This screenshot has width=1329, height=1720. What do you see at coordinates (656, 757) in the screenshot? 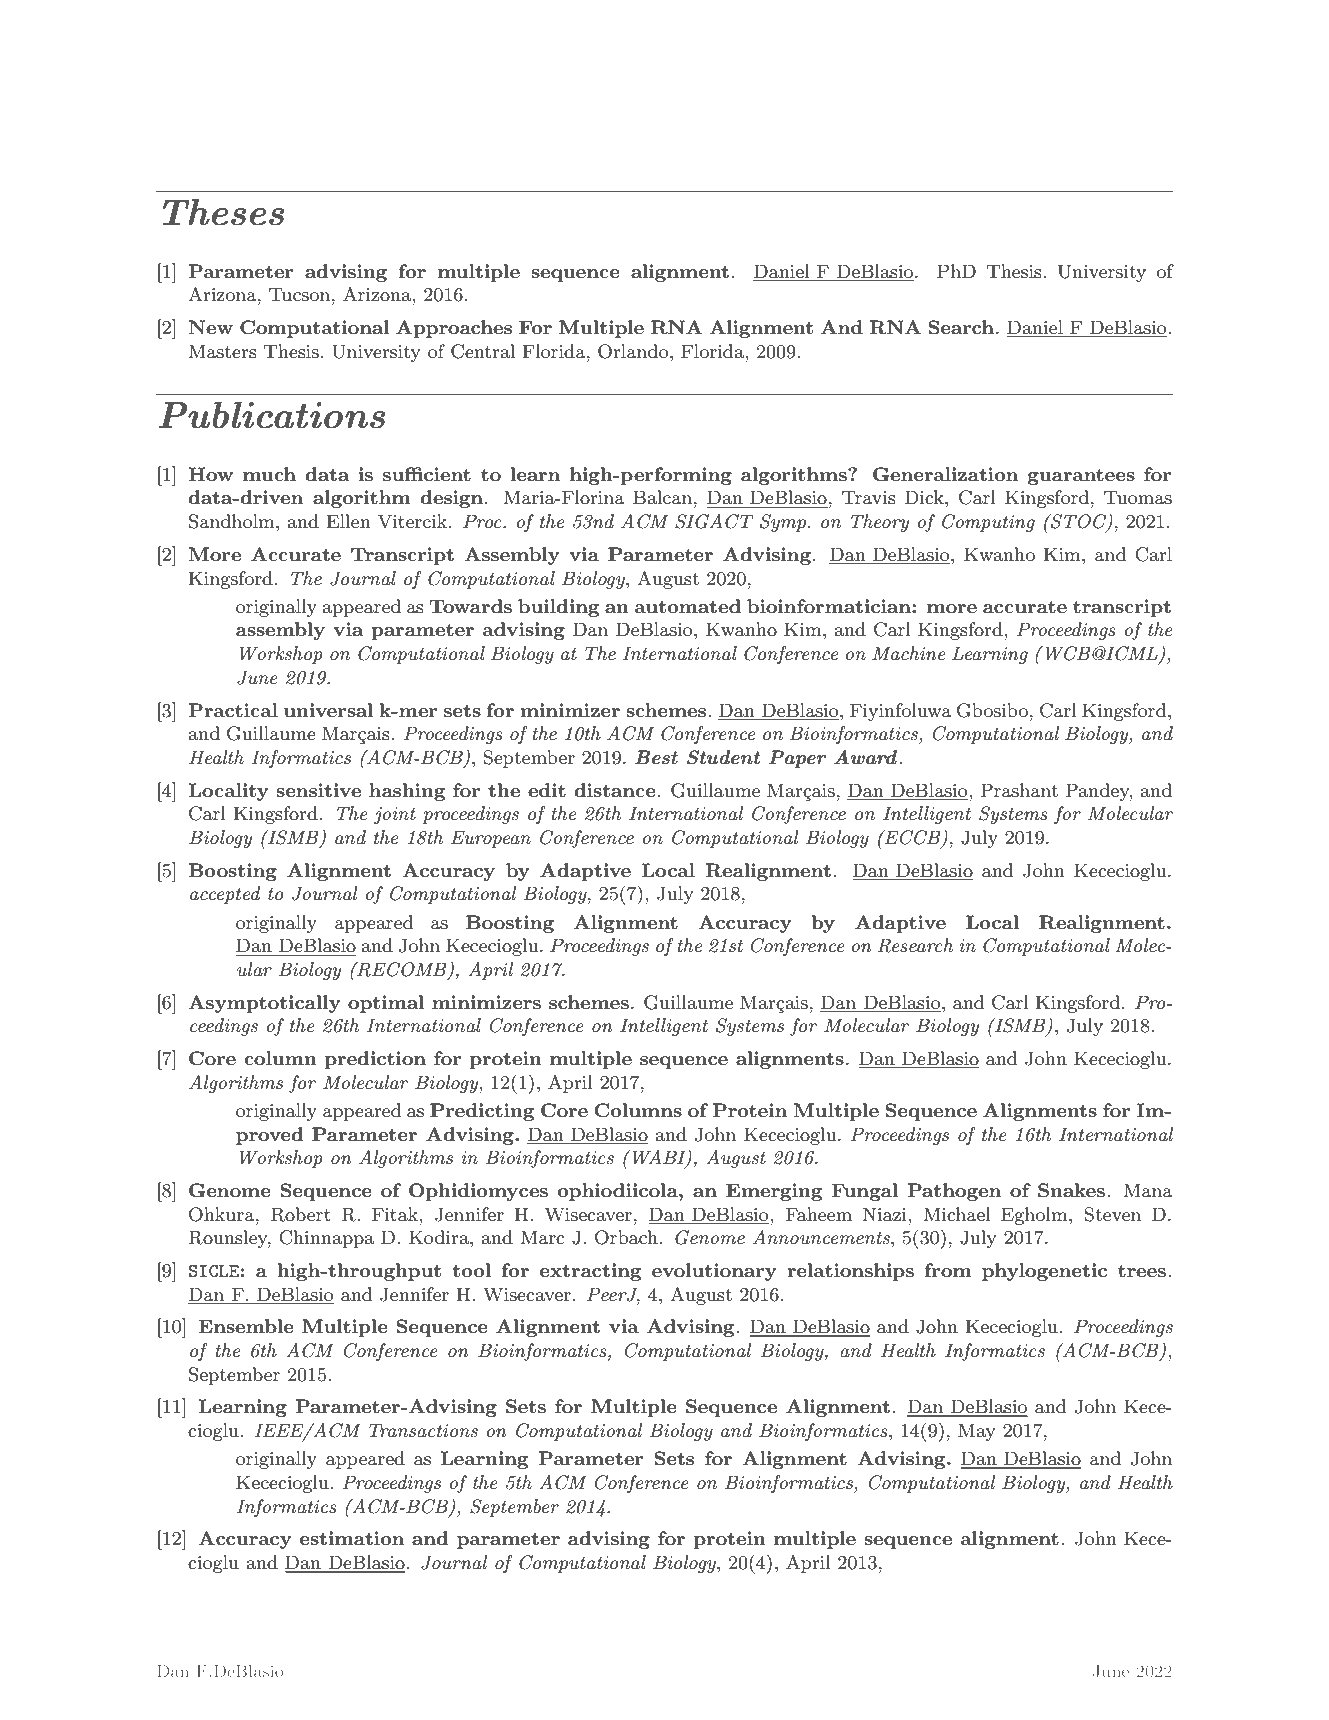
I see `Best` at bounding box center [656, 757].
